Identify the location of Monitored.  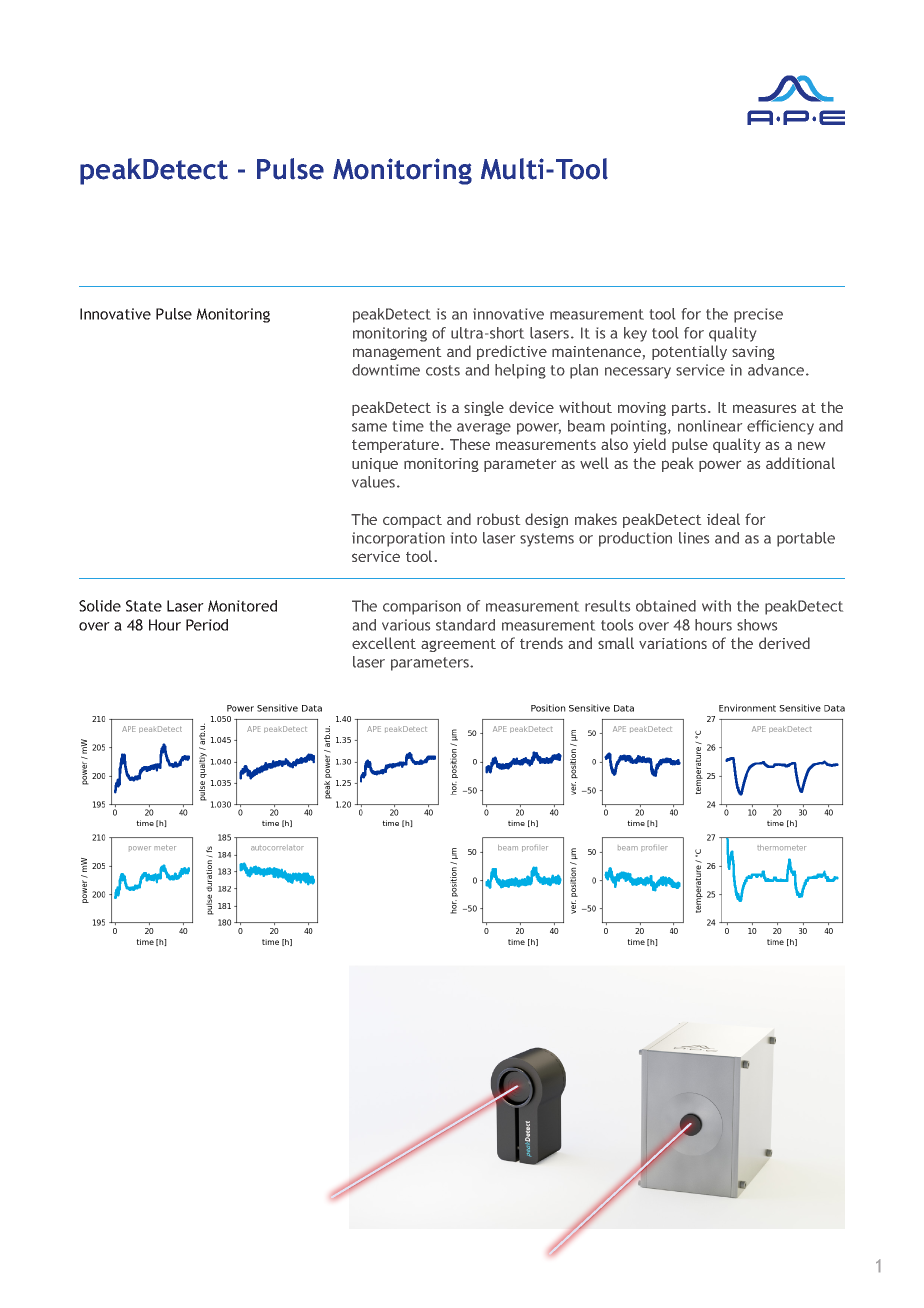
(242, 606).
